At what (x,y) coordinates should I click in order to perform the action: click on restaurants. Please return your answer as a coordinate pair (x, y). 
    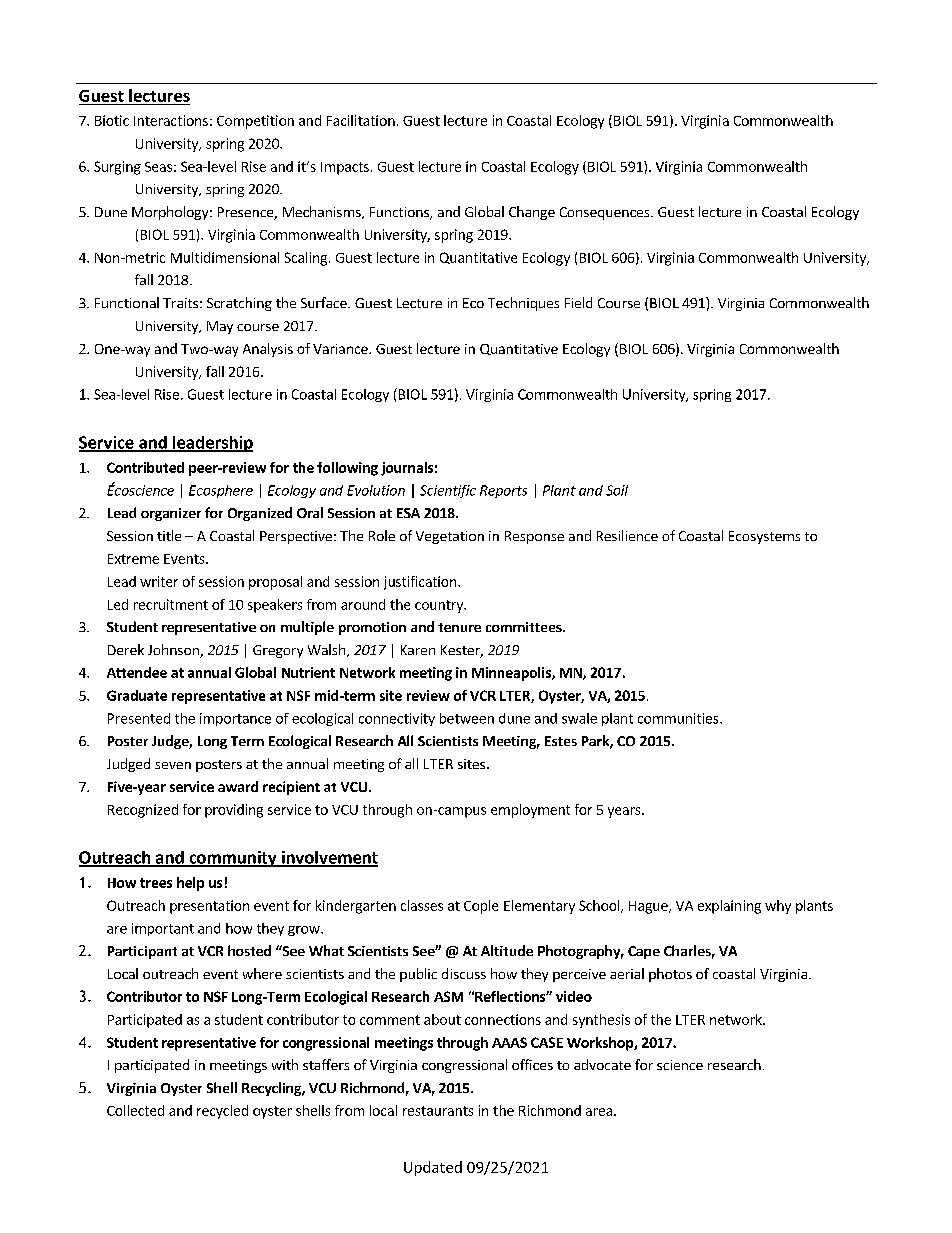
    Looking at the image, I should click on (438, 1111).
